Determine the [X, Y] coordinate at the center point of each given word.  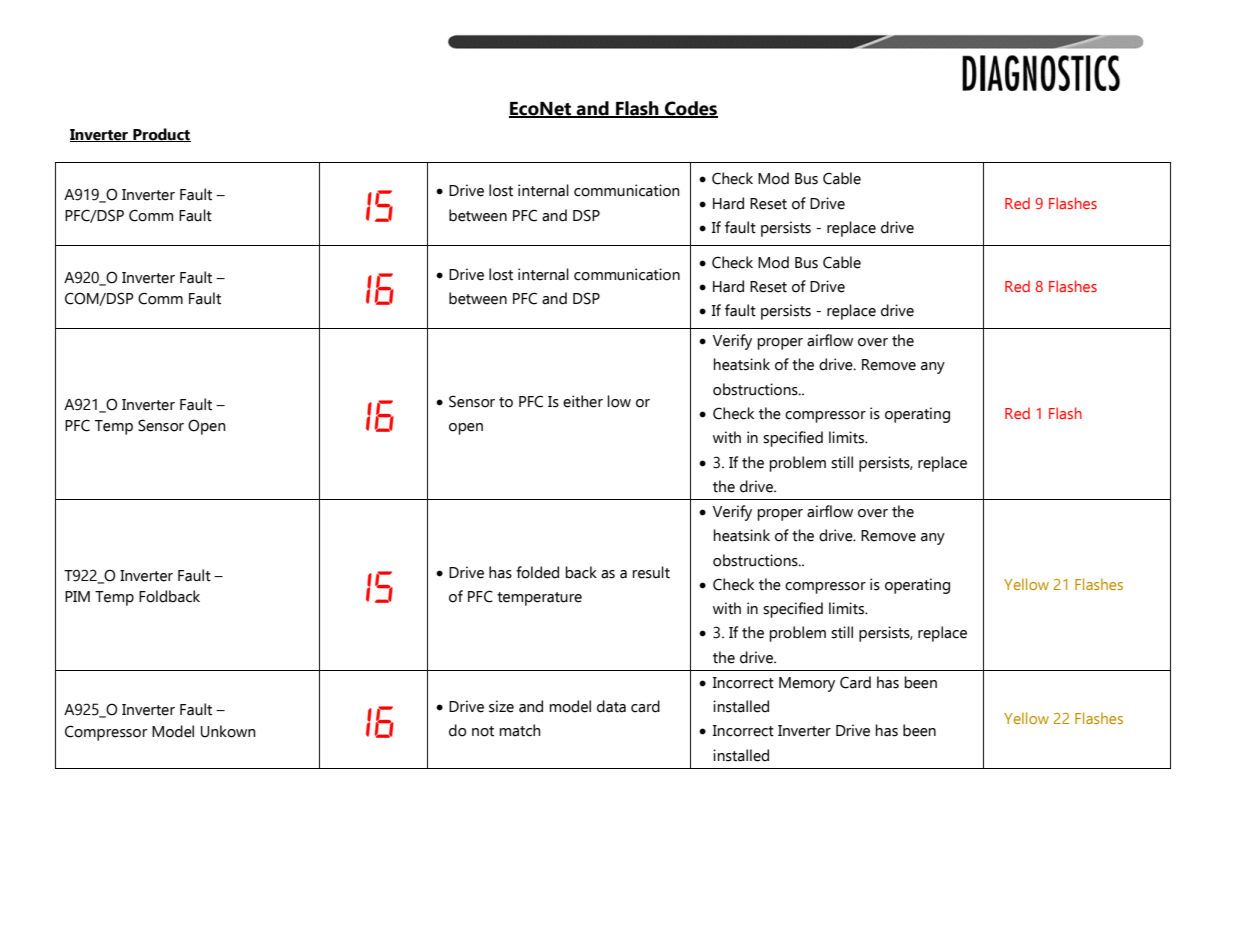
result [651, 572]
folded [537, 572]
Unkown [228, 731]
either [583, 401]
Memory [807, 684]
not [483, 731]
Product [161, 135]
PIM [77, 596]
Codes [690, 109]
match [520, 730]
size [501, 706]
